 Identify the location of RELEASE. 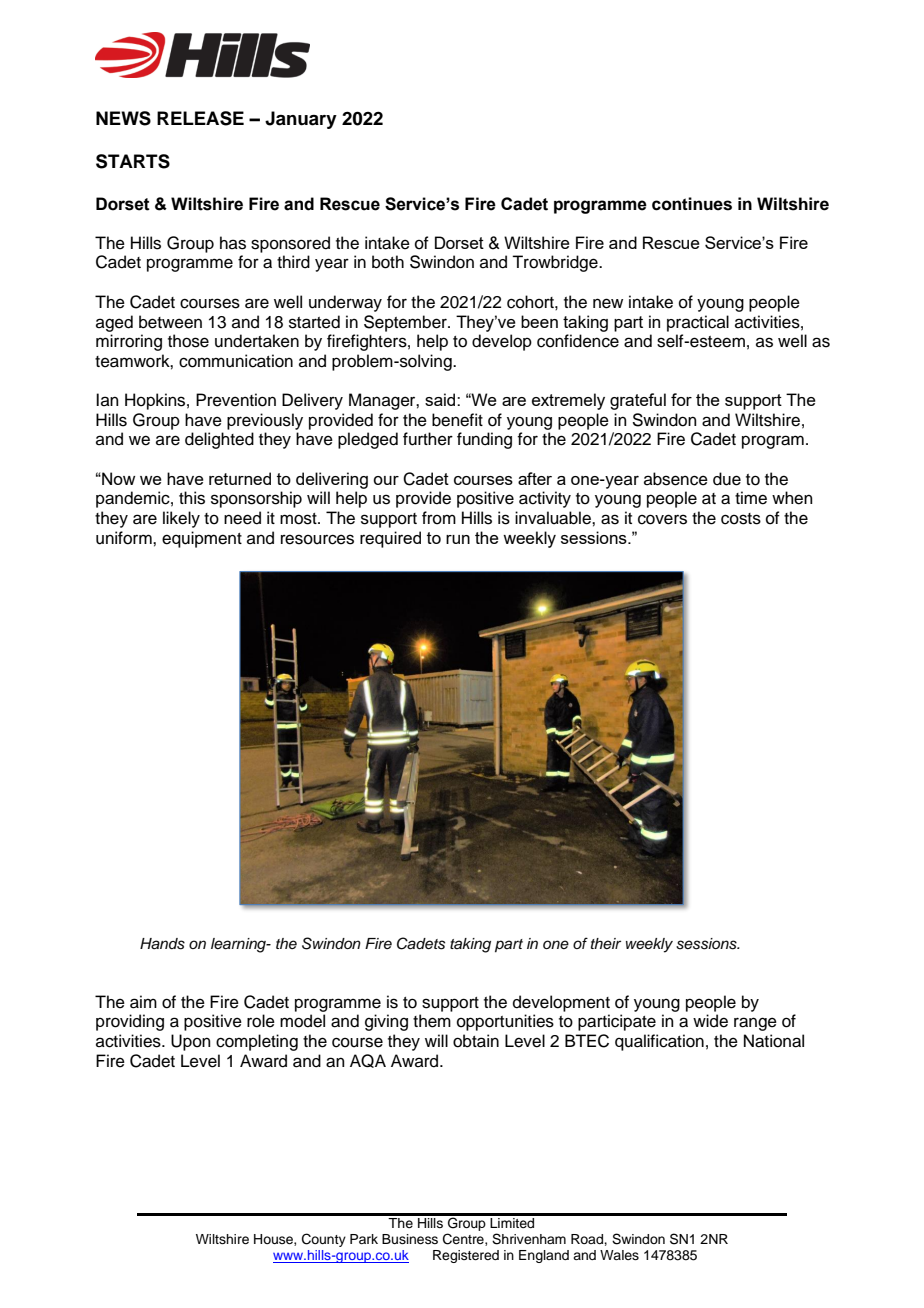
(200, 118).
